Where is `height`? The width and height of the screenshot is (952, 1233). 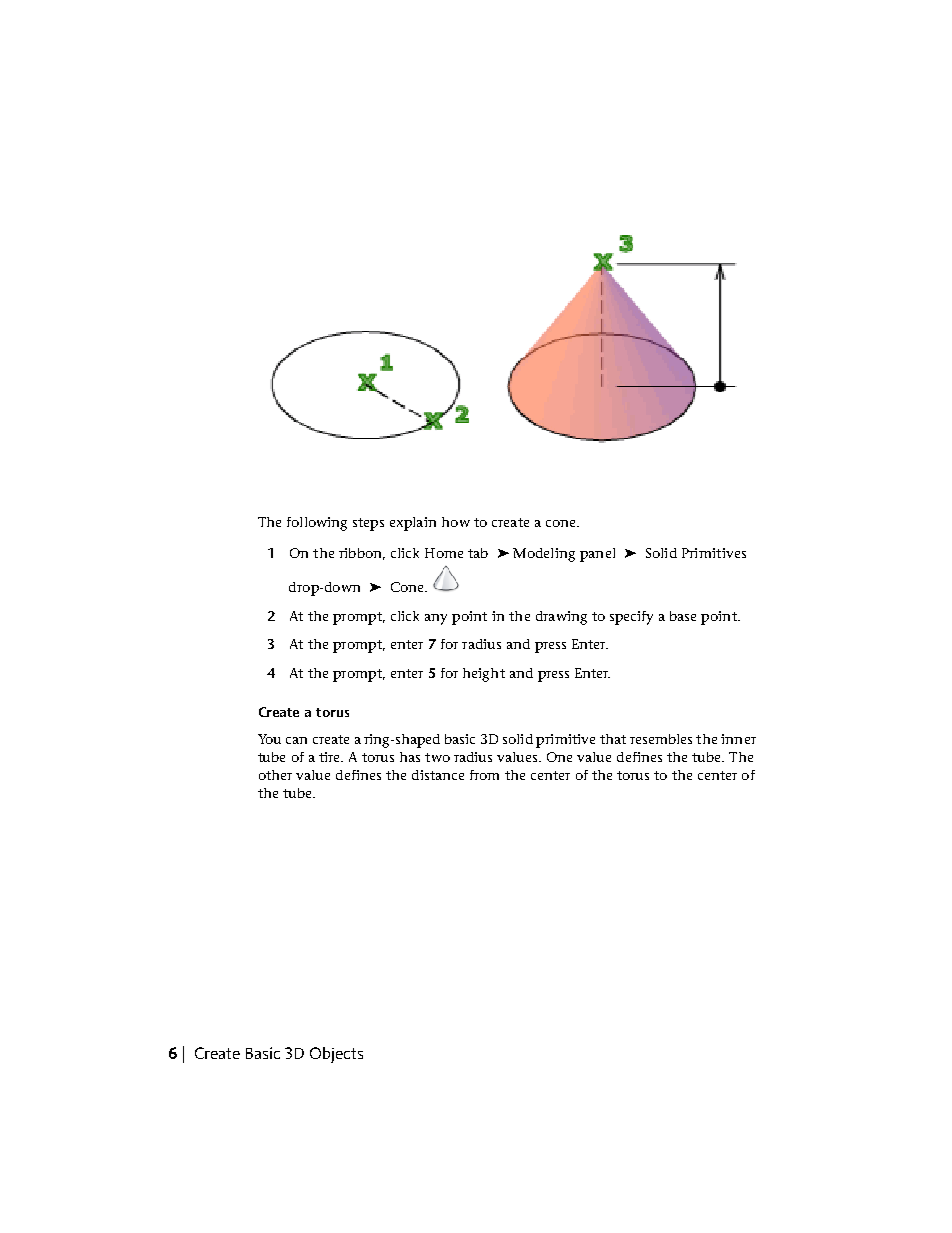
height is located at coordinates (484, 675).
